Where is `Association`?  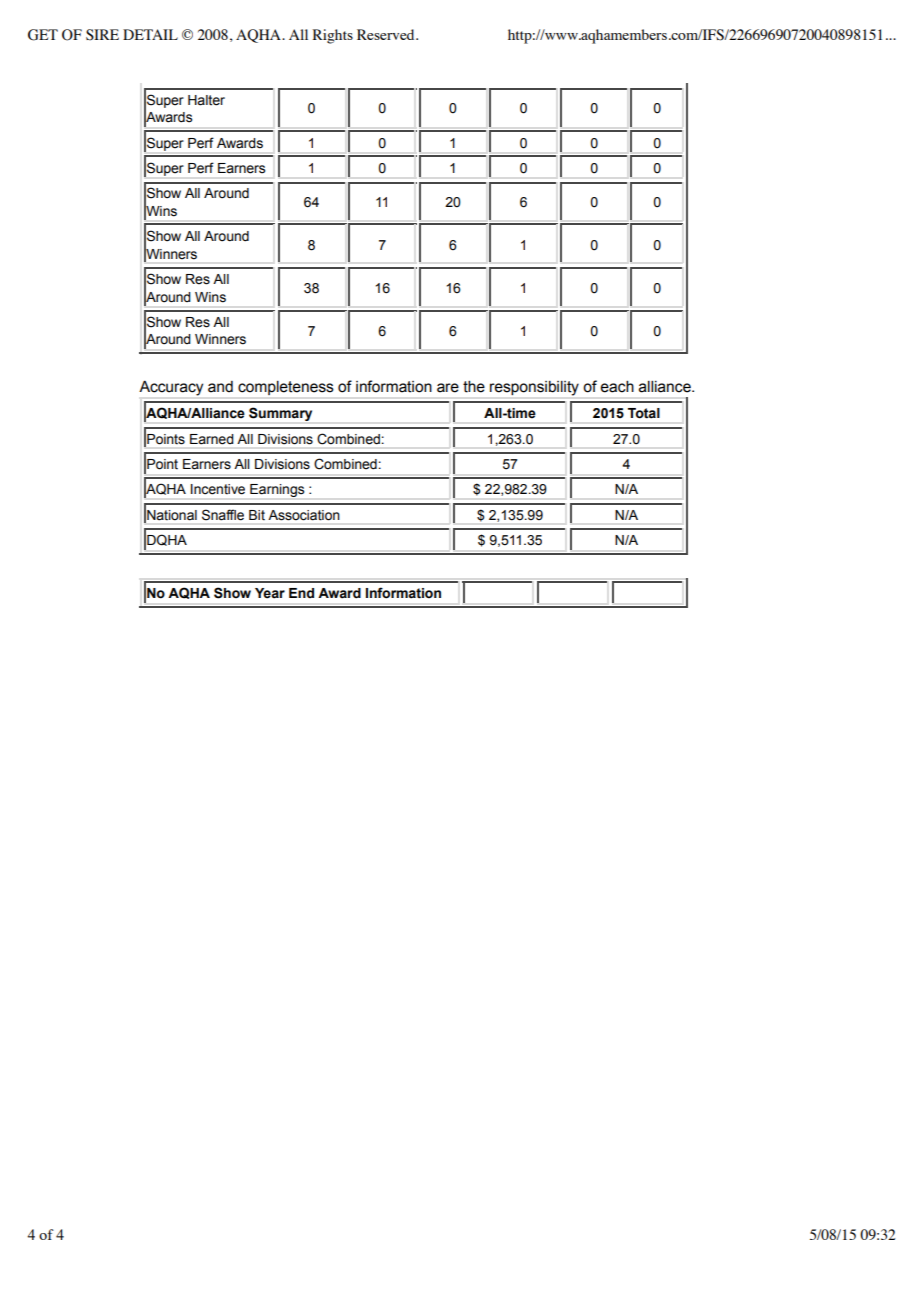 Association is located at coordinates (304, 515).
